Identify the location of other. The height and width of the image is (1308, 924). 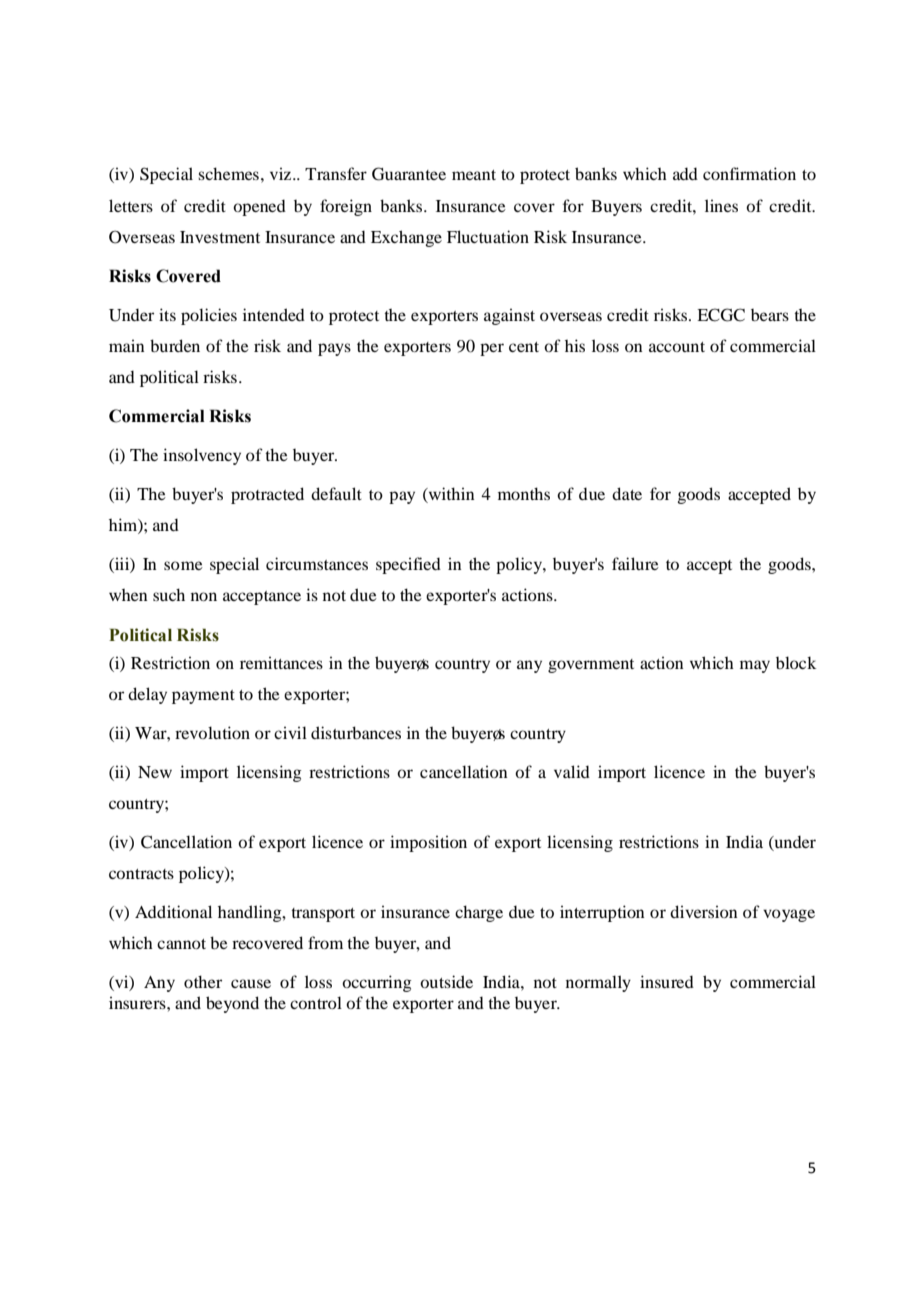
(203, 981).
